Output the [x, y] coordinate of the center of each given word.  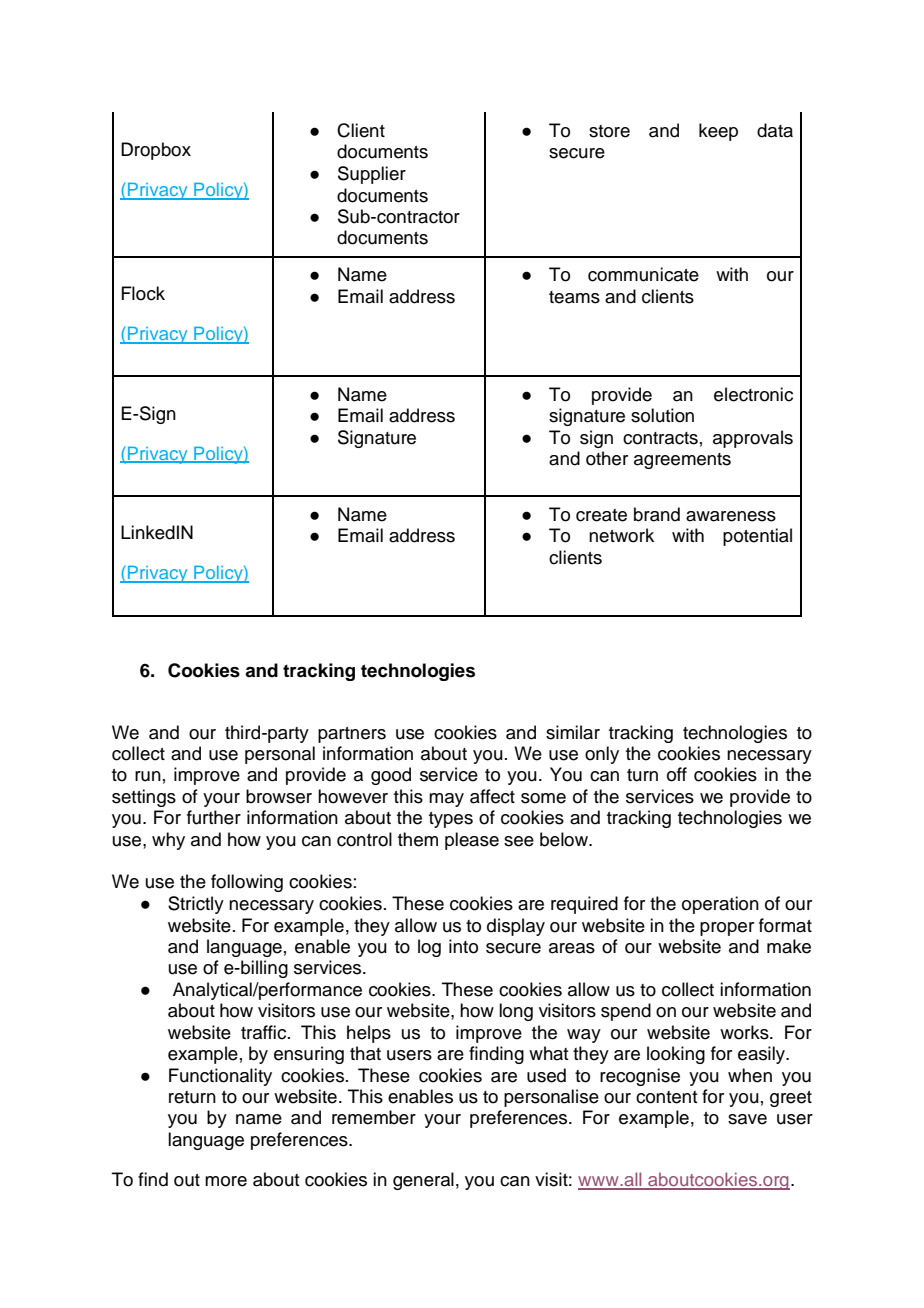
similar [573, 732]
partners [352, 735]
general [423, 1181]
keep [718, 132]
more [226, 1181]
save [747, 1119]
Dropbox [156, 151]
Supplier [372, 175]
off [677, 774]
